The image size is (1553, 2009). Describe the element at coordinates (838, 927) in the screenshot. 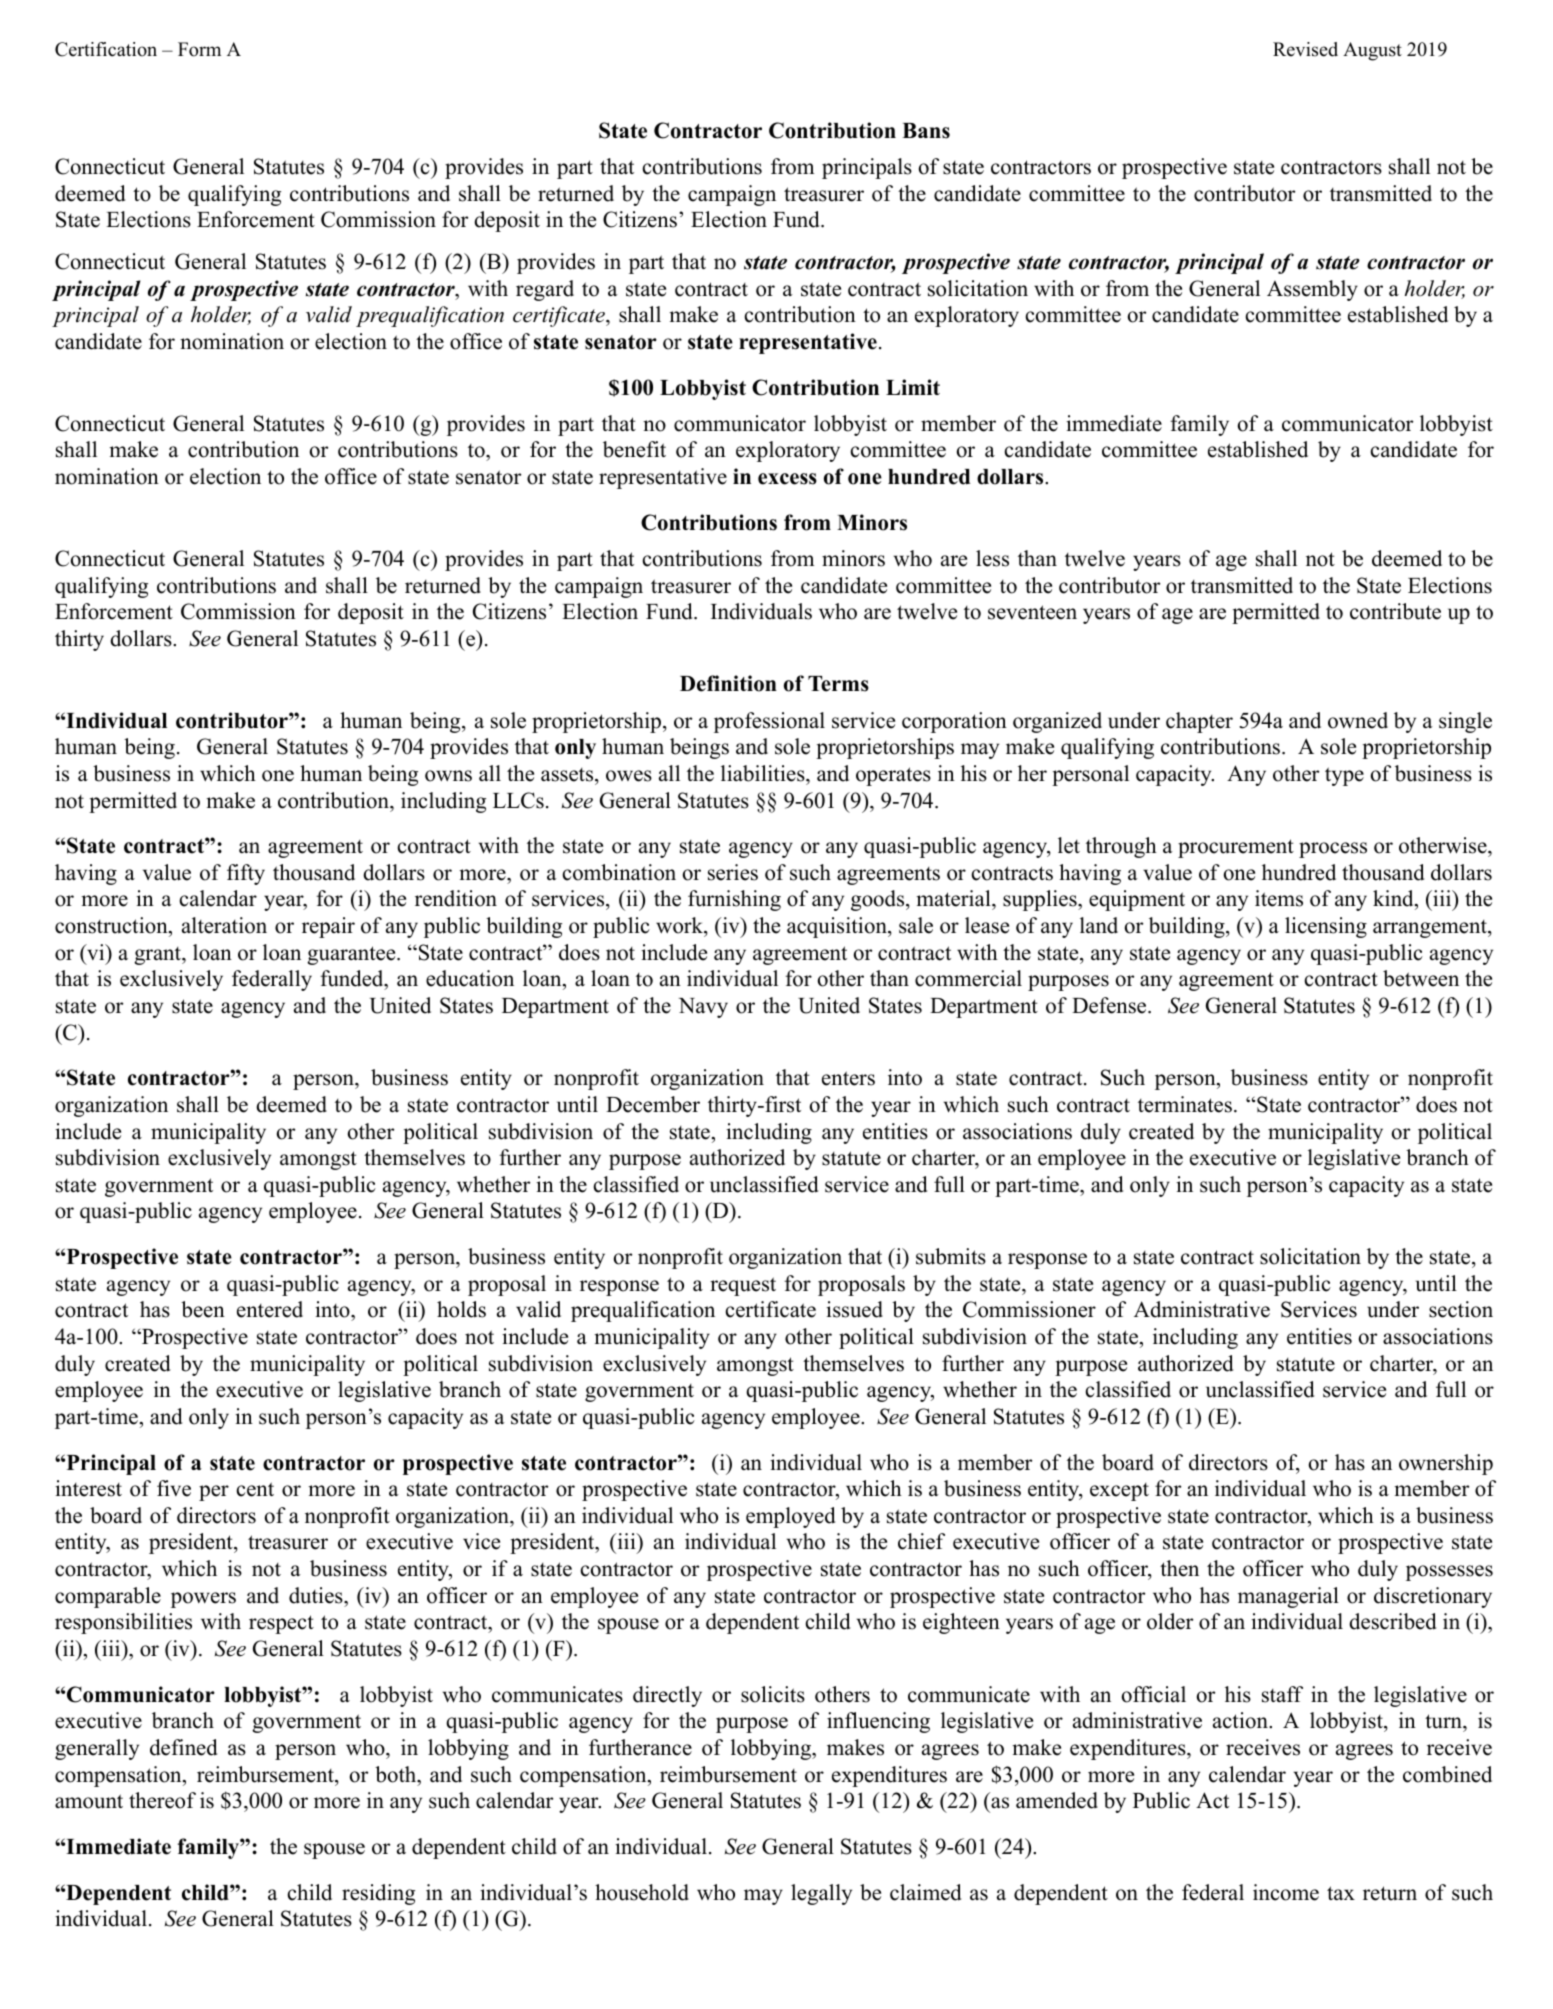

I see `acquisition` at that location.
